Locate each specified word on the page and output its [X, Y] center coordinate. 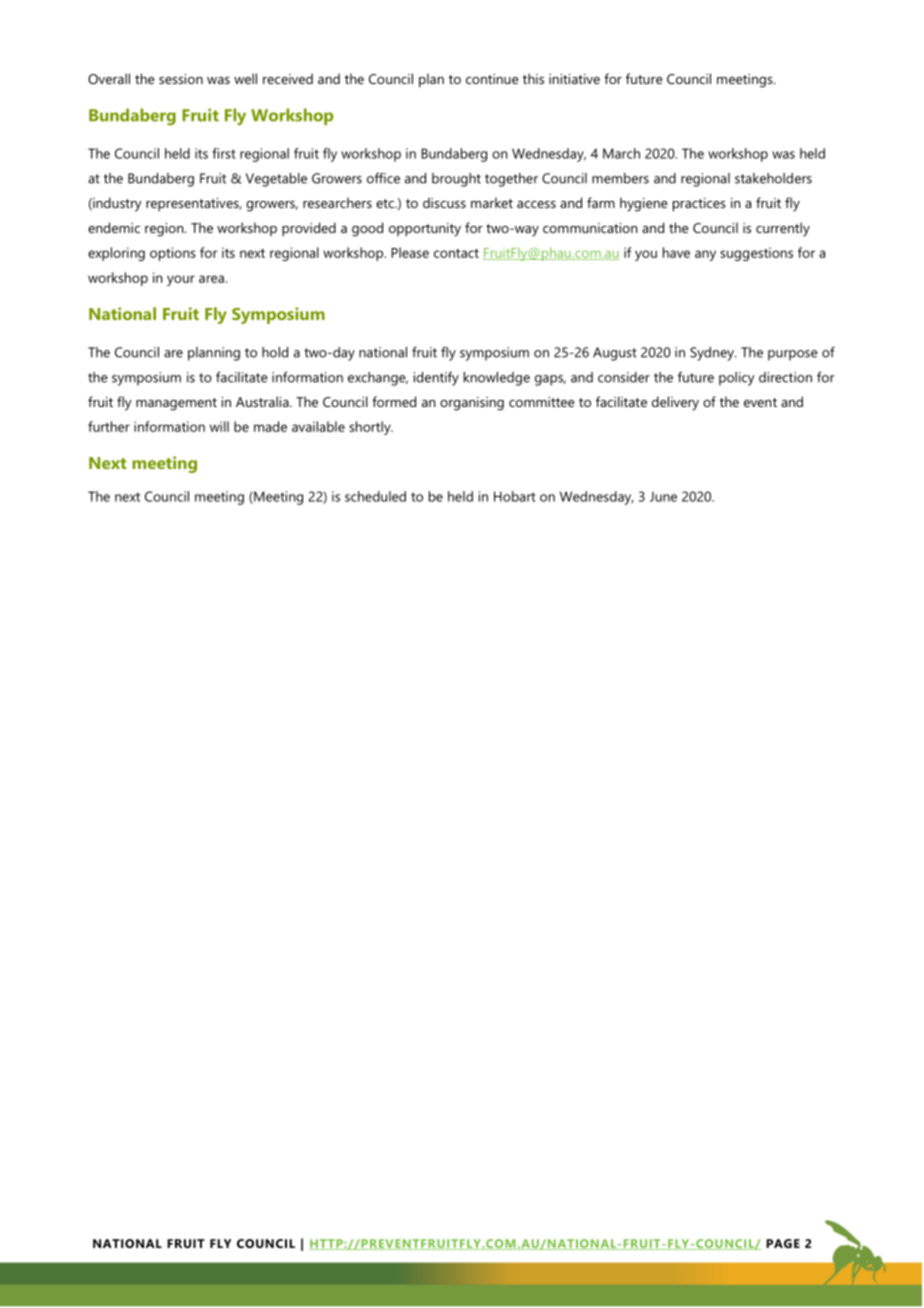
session [181, 79]
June [663, 497]
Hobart [514, 496]
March [621, 153]
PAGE [783, 1243]
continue [492, 79]
